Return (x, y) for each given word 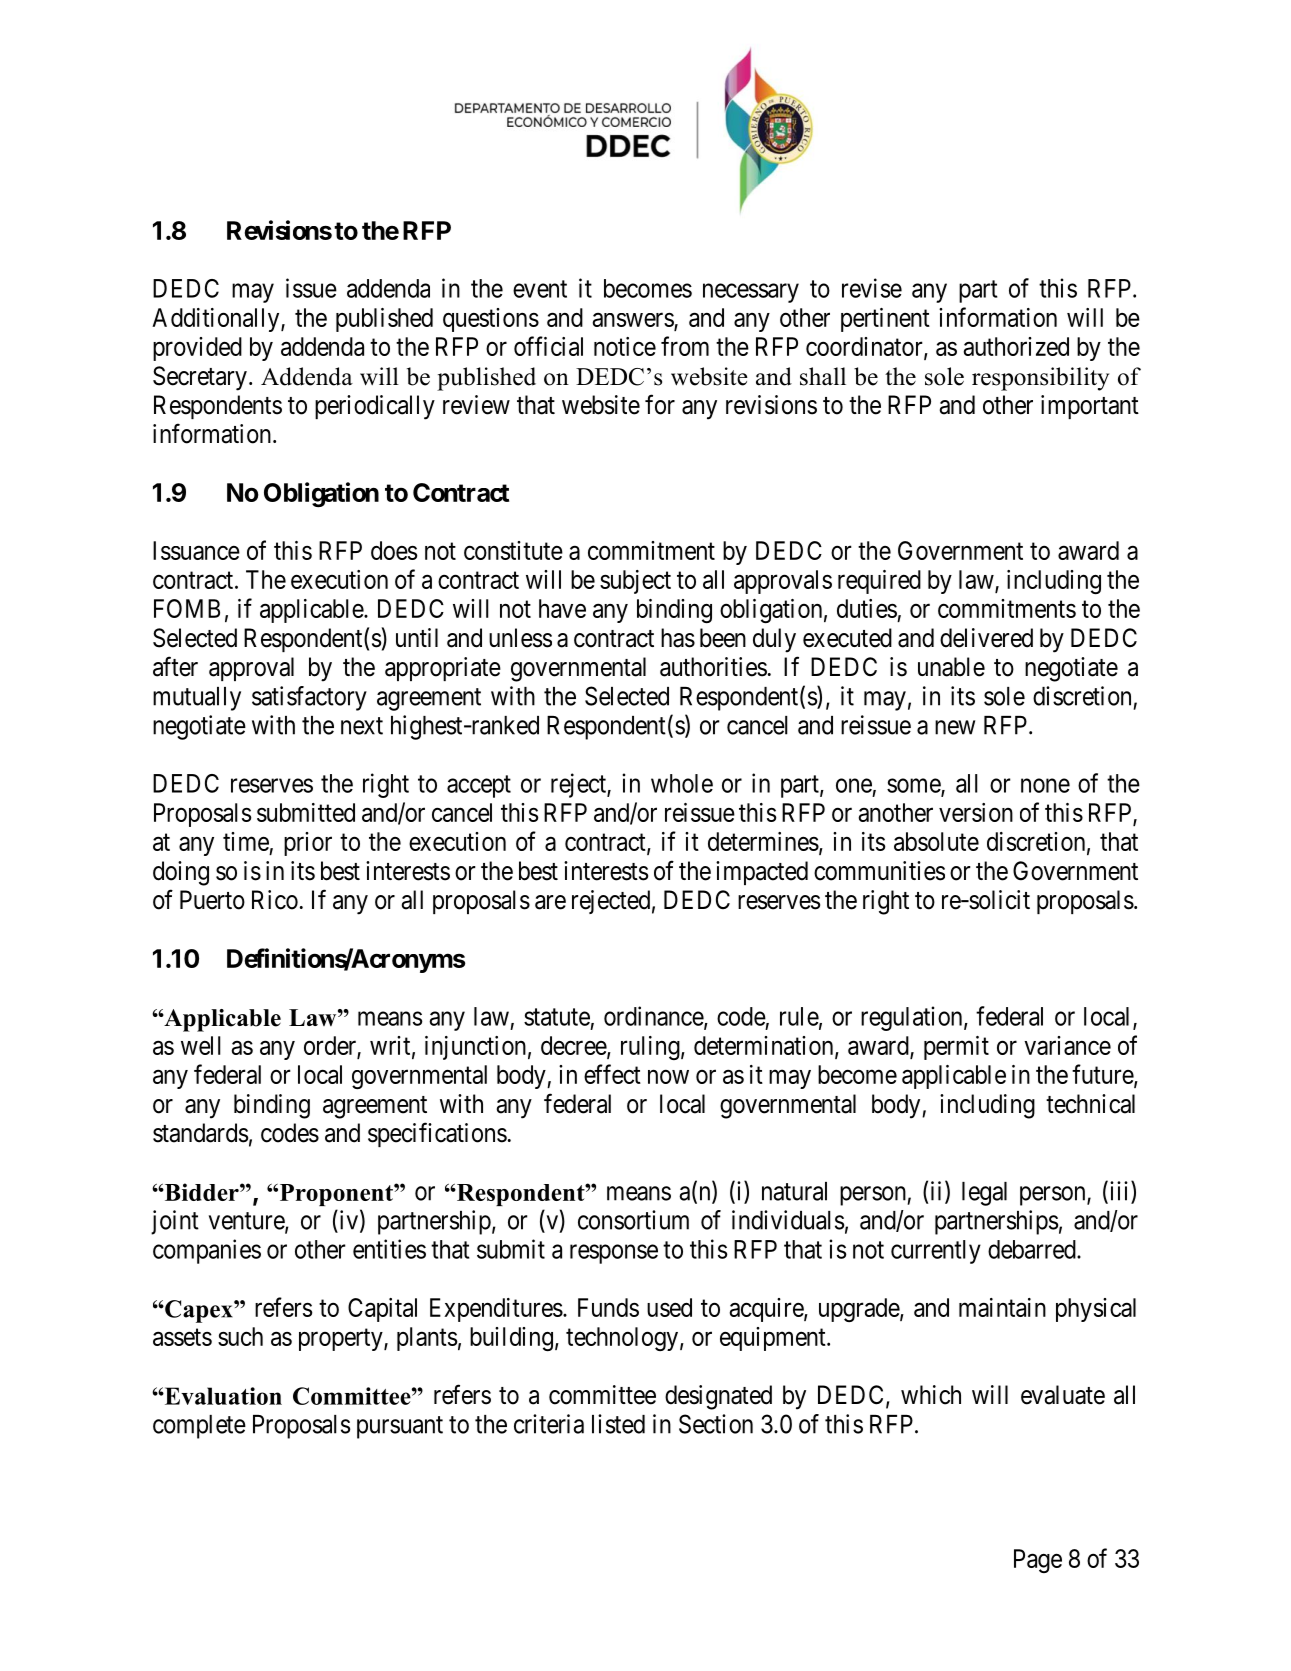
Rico (275, 900)
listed (618, 1424)
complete (199, 1427)
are (550, 902)
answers (634, 321)
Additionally (217, 320)
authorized (1016, 346)
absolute (936, 841)
